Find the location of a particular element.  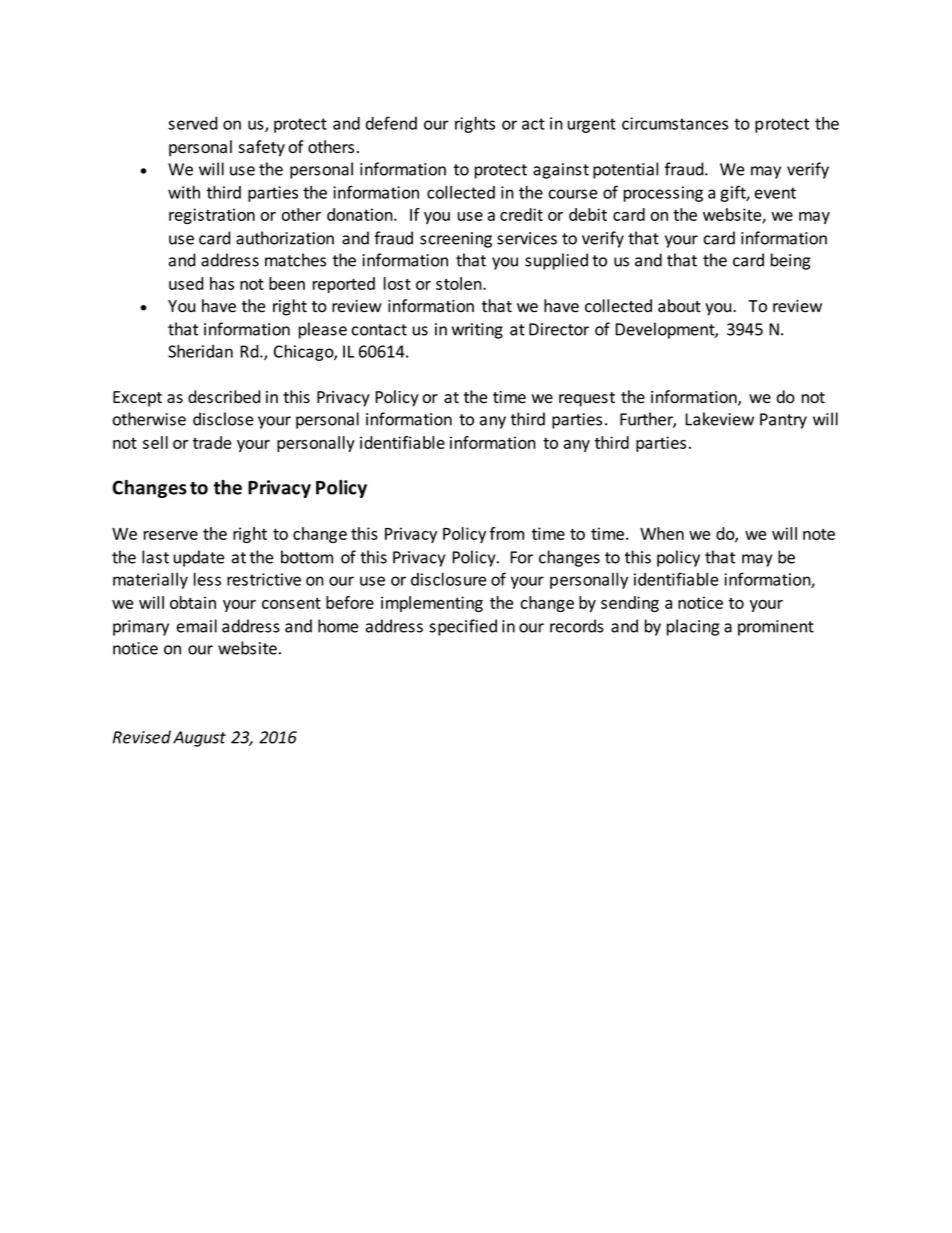

trade is located at coordinates (212, 442).
